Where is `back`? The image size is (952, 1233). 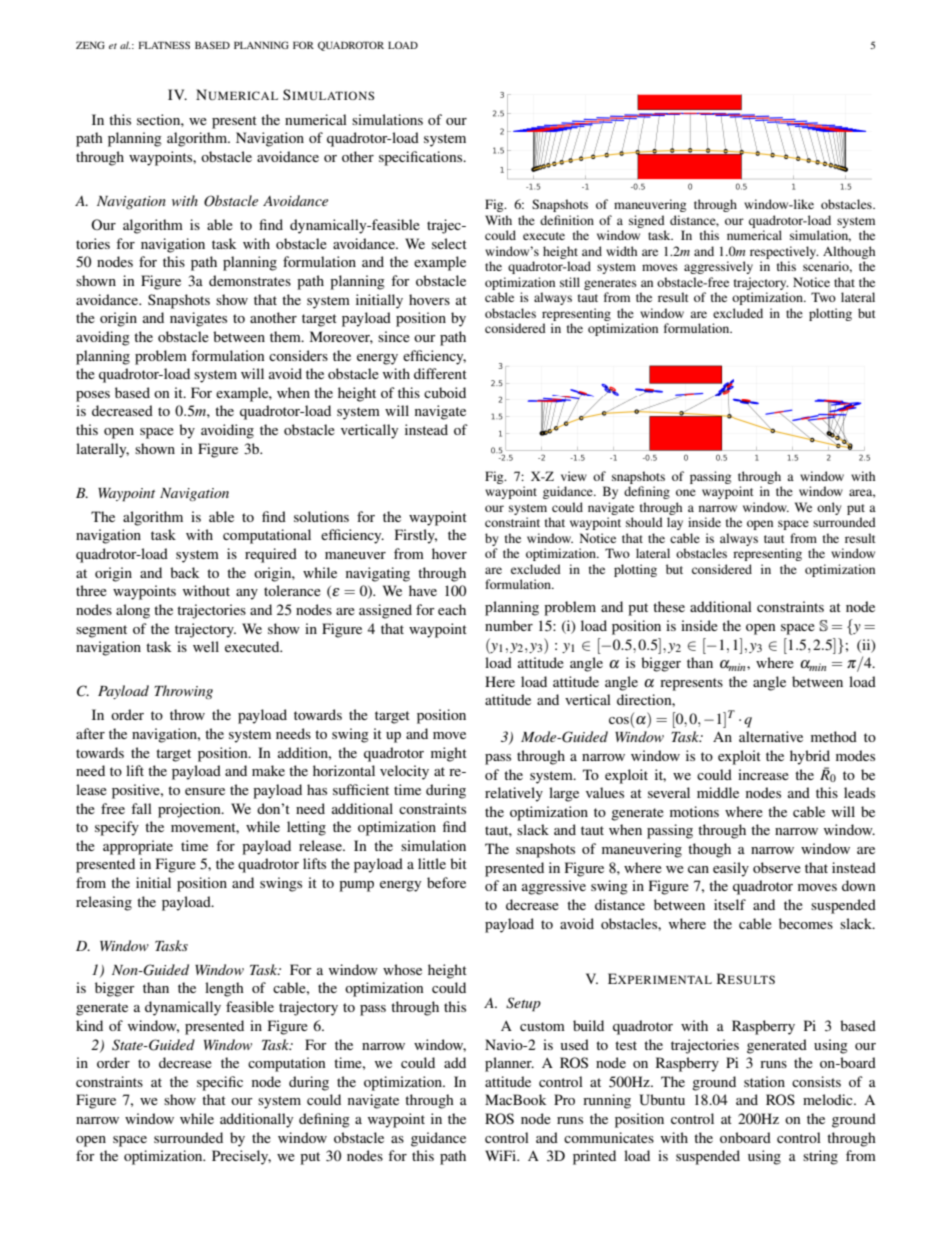 back is located at coordinates (185, 572).
